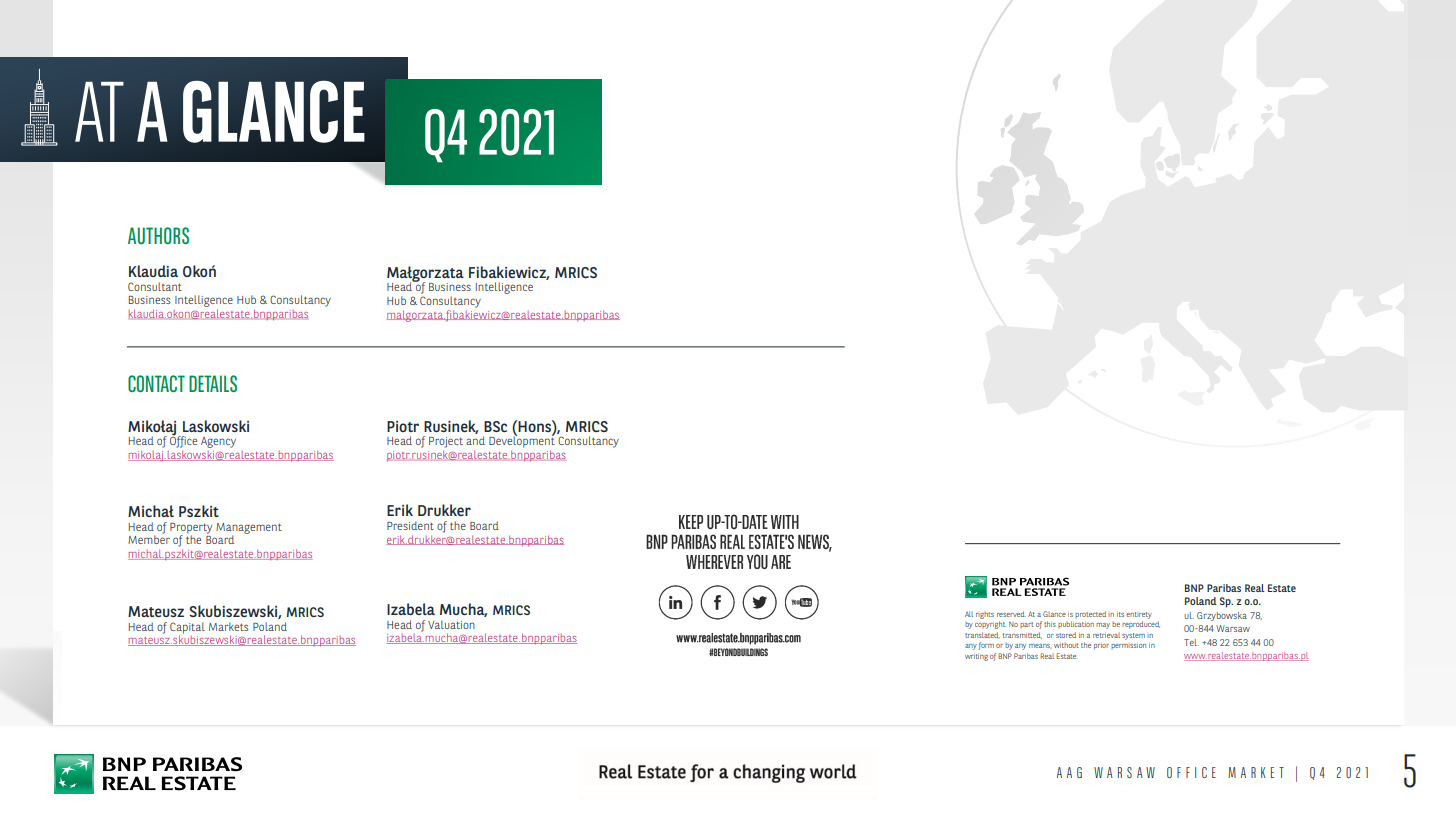  What do you see at coordinates (1011, 614) in the screenshot?
I see `reserved` at bounding box center [1011, 614].
